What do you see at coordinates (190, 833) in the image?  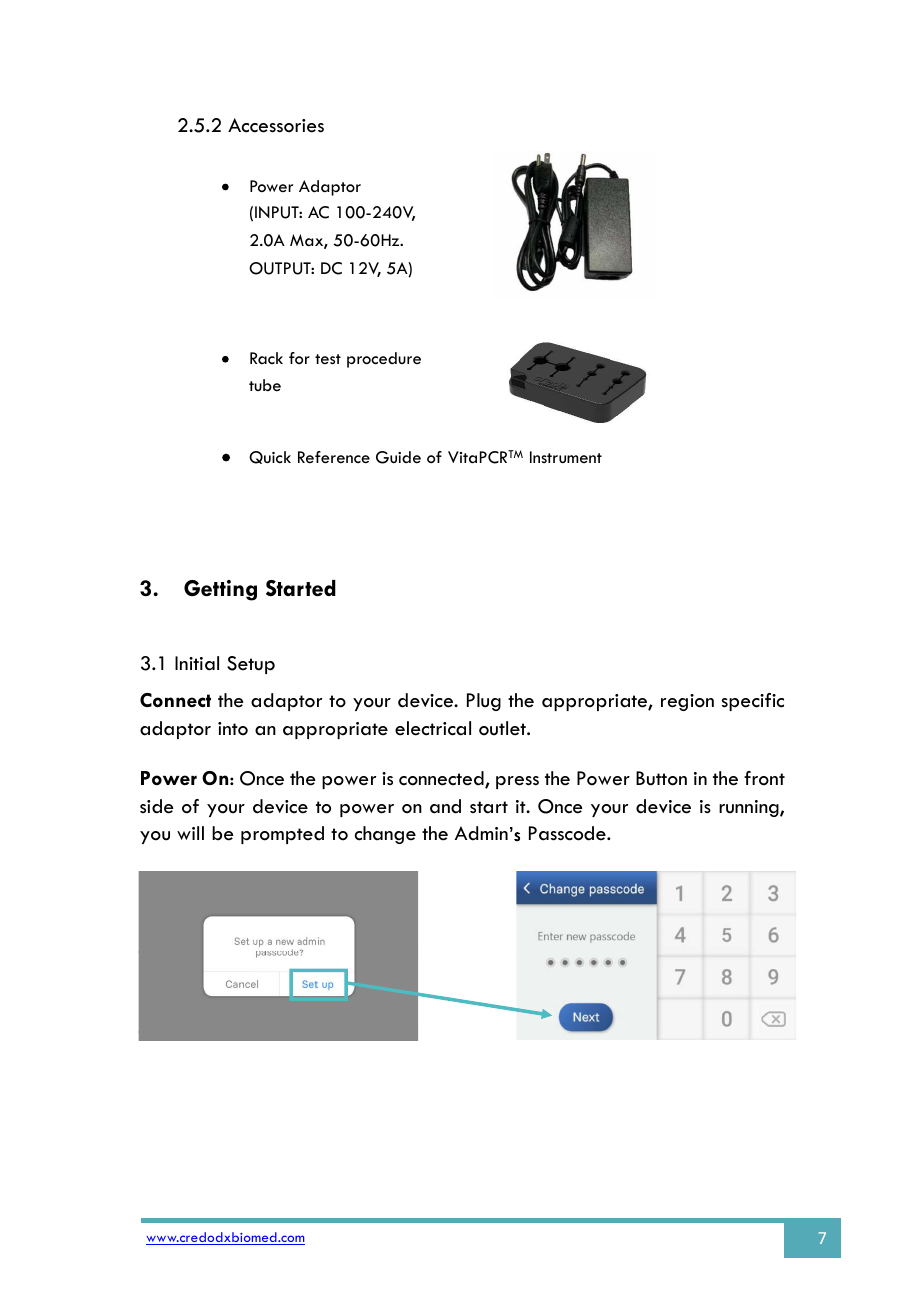 I see `will` at bounding box center [190, 833].
